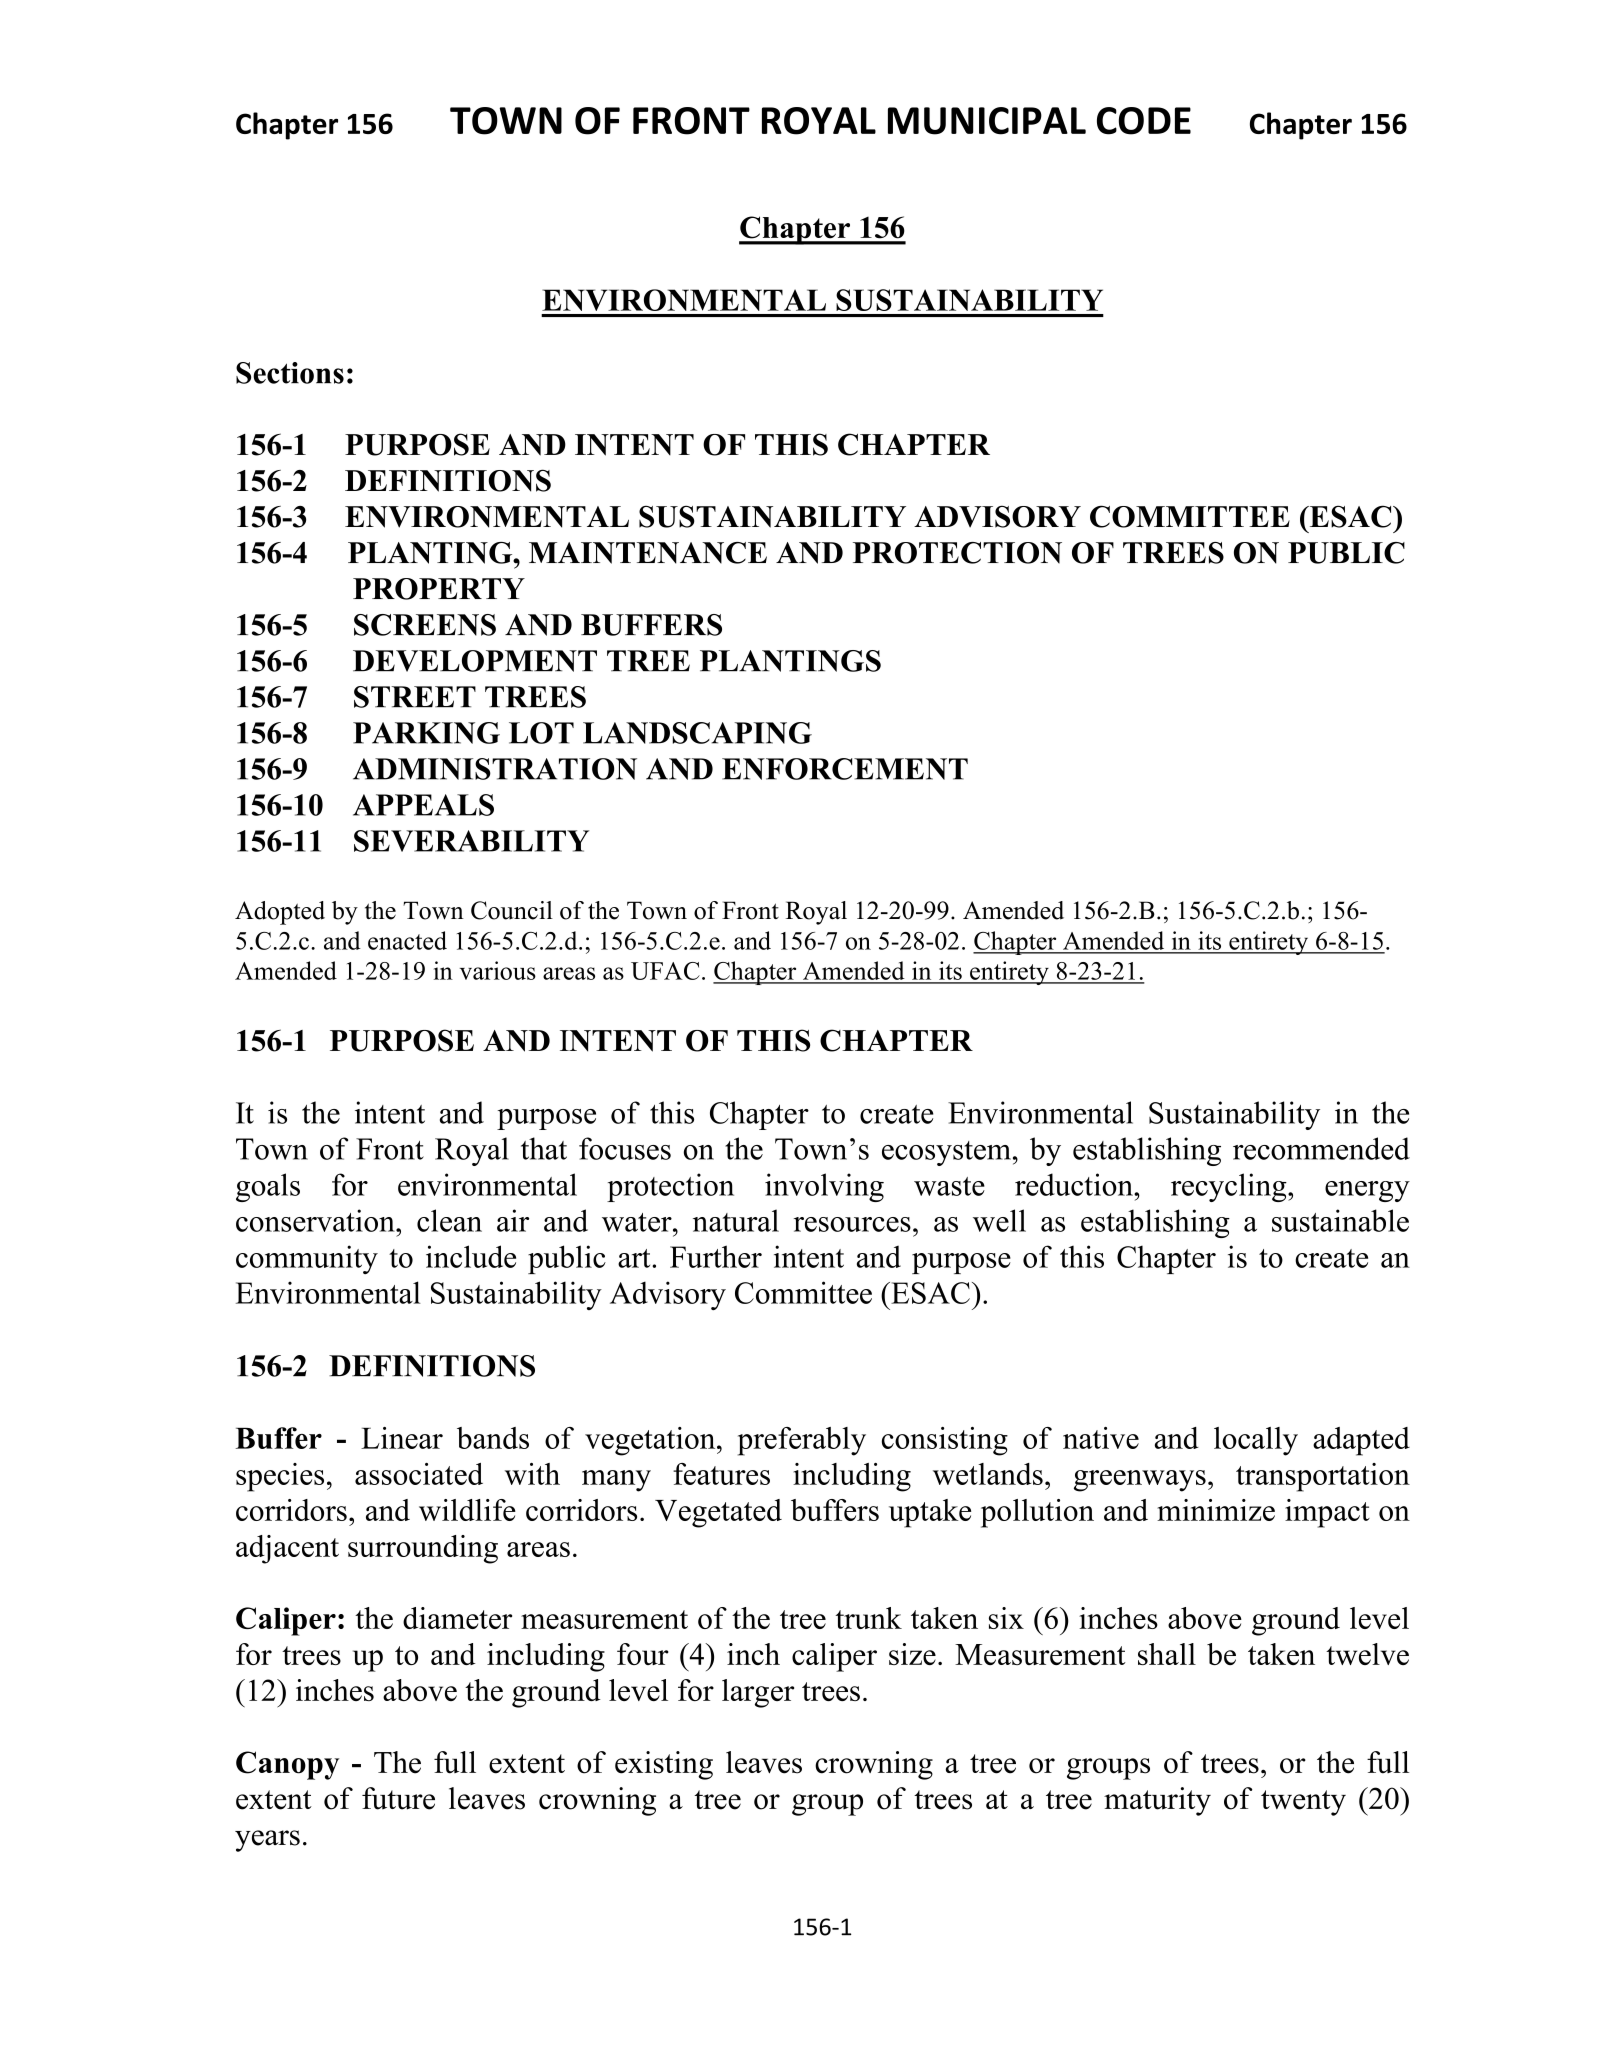 The image size is (1598, 2068). What do you see at coordinates (407, 940) in the screenshot?
I see `enacted` at bounding box center [407, 940].
